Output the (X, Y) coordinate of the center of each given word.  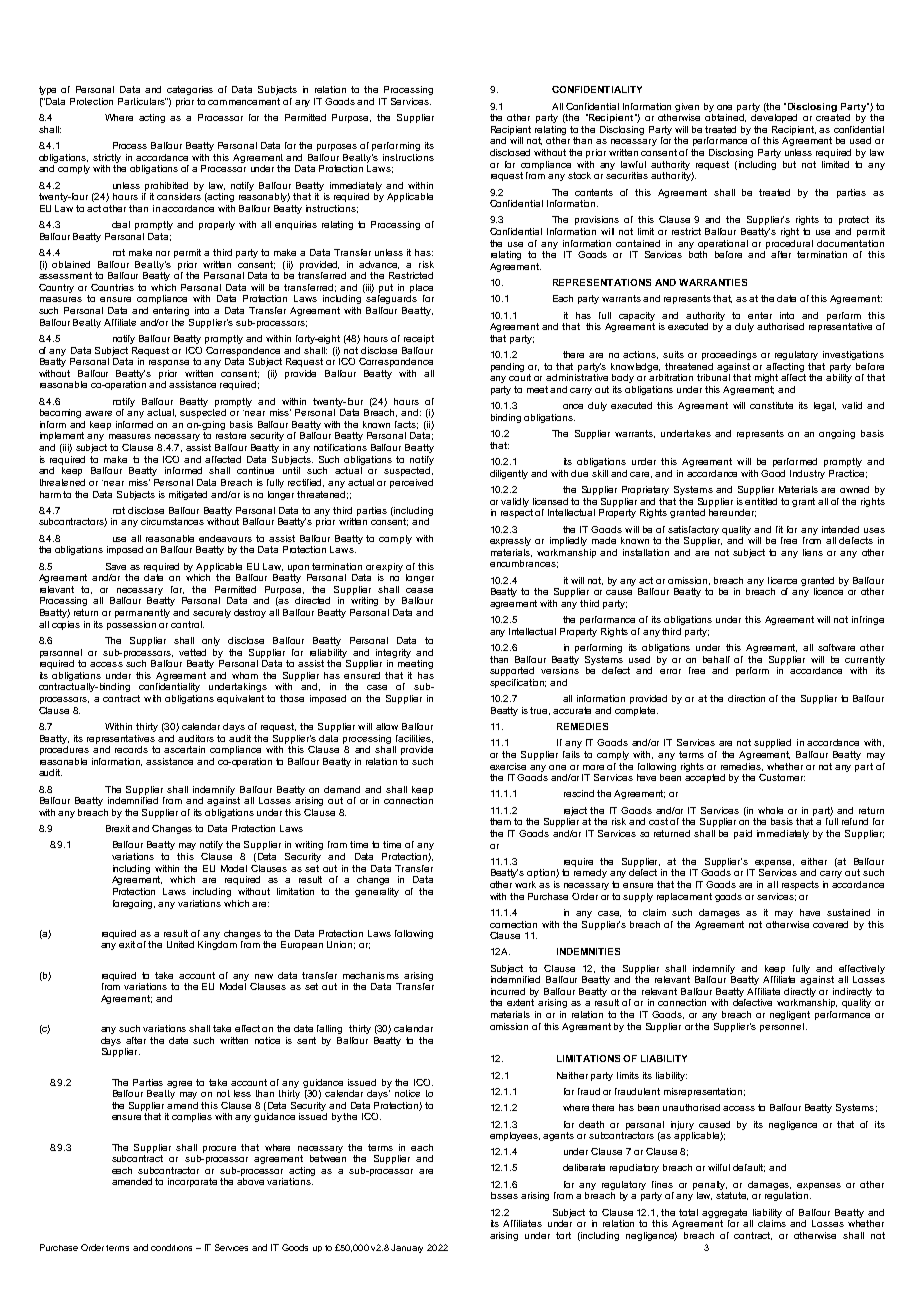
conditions (171, 1247)
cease (419, 590)
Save (116, 566)
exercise (508, 766)
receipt (419, 339)
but (789, 164)
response (169, 363)
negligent (790, 1015)
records (131, 749)
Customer (782, 777)
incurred (508, 991)
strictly (107, 158)
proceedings (729, 355)
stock (579, 175)
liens (813, 552)
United (180, 944)
